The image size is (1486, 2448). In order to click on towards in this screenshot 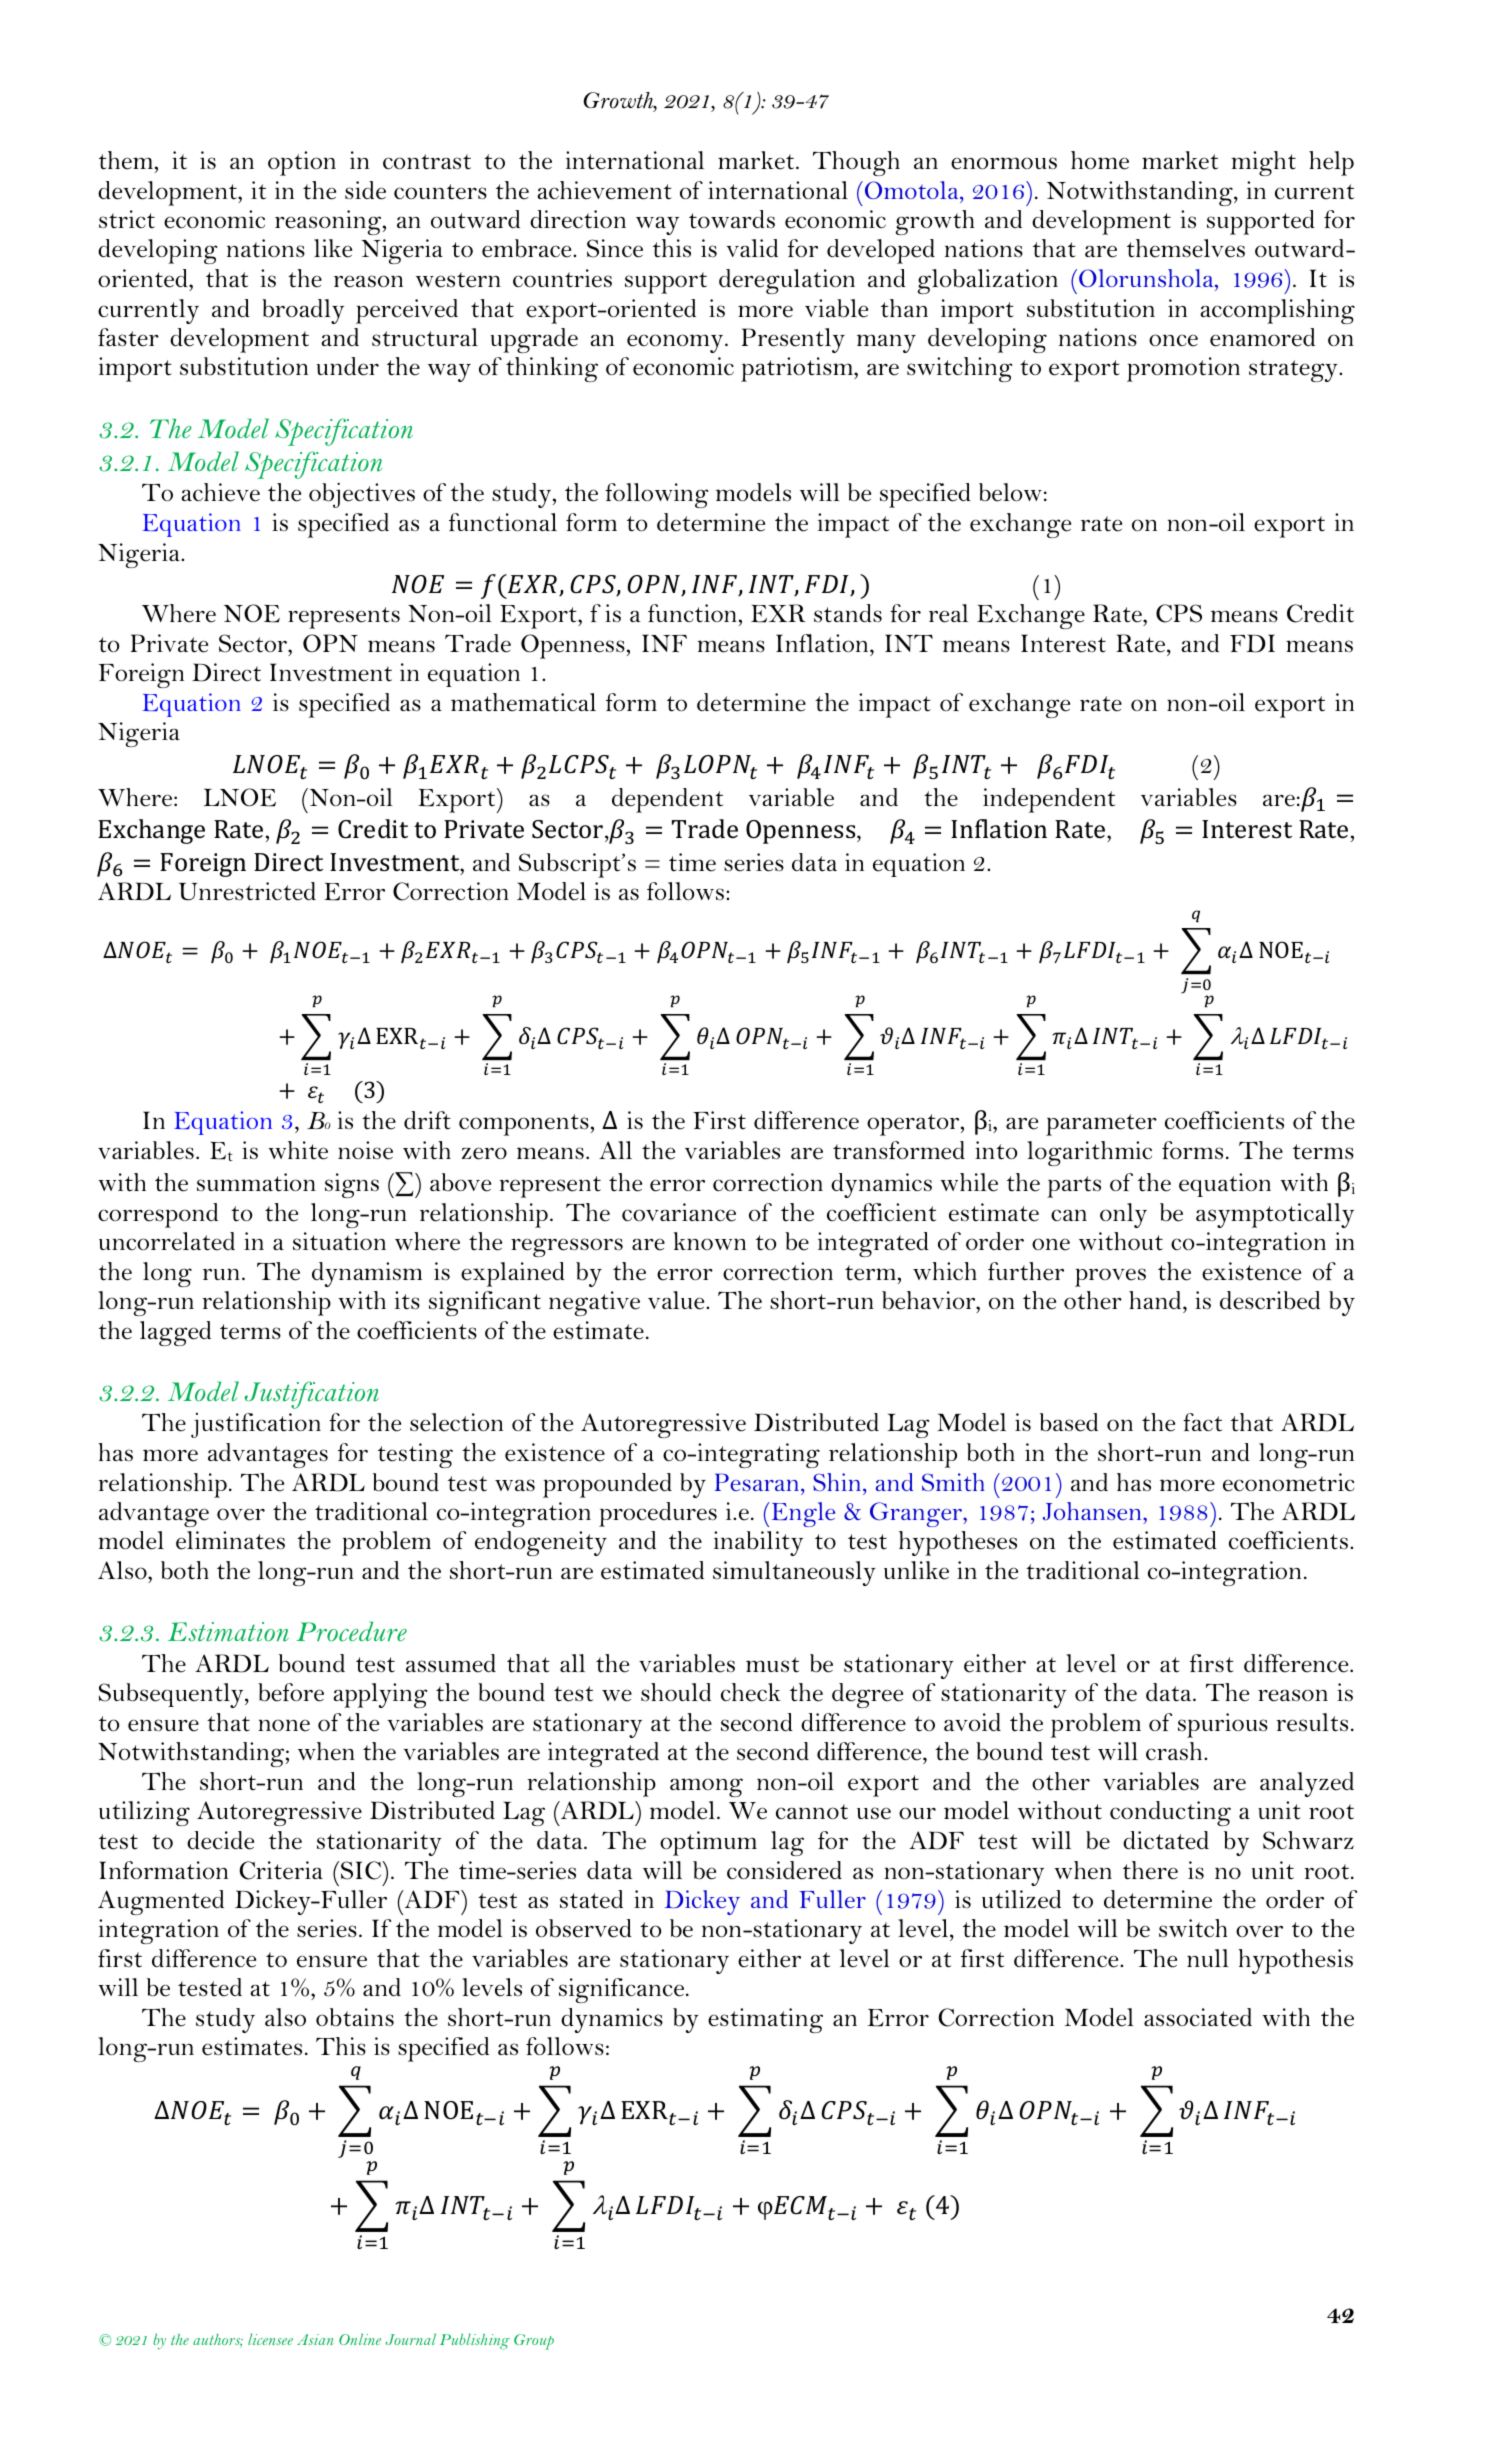, I will do `click(732, 219)`.
